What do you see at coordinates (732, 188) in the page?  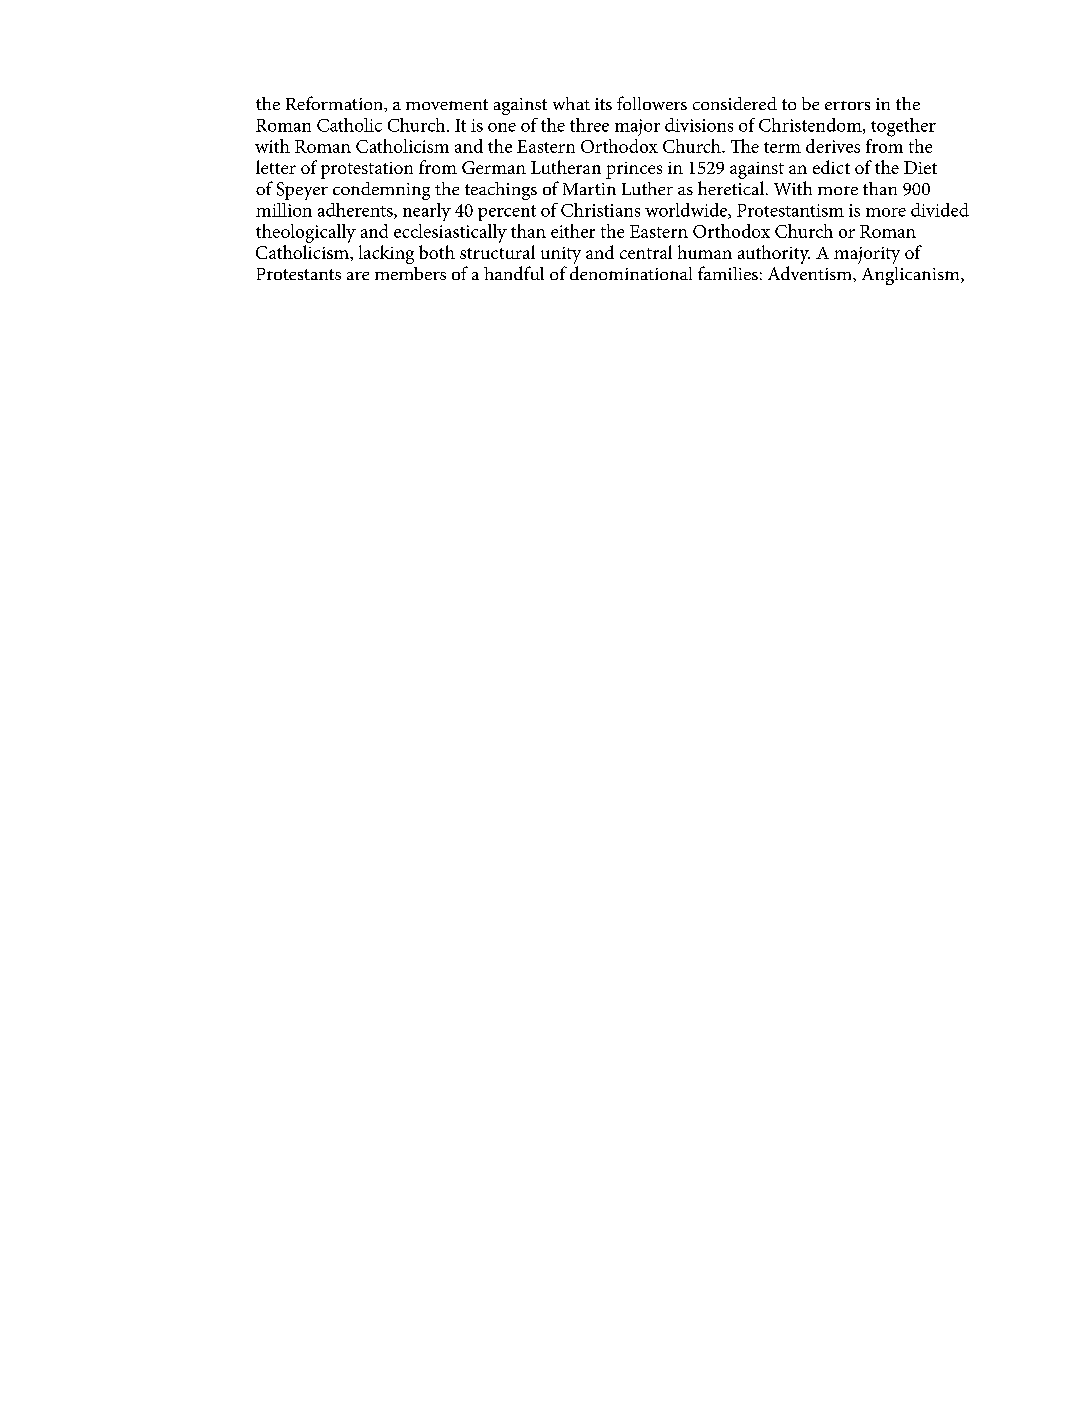 I see `heretical` at bounding box center [732, 188].
